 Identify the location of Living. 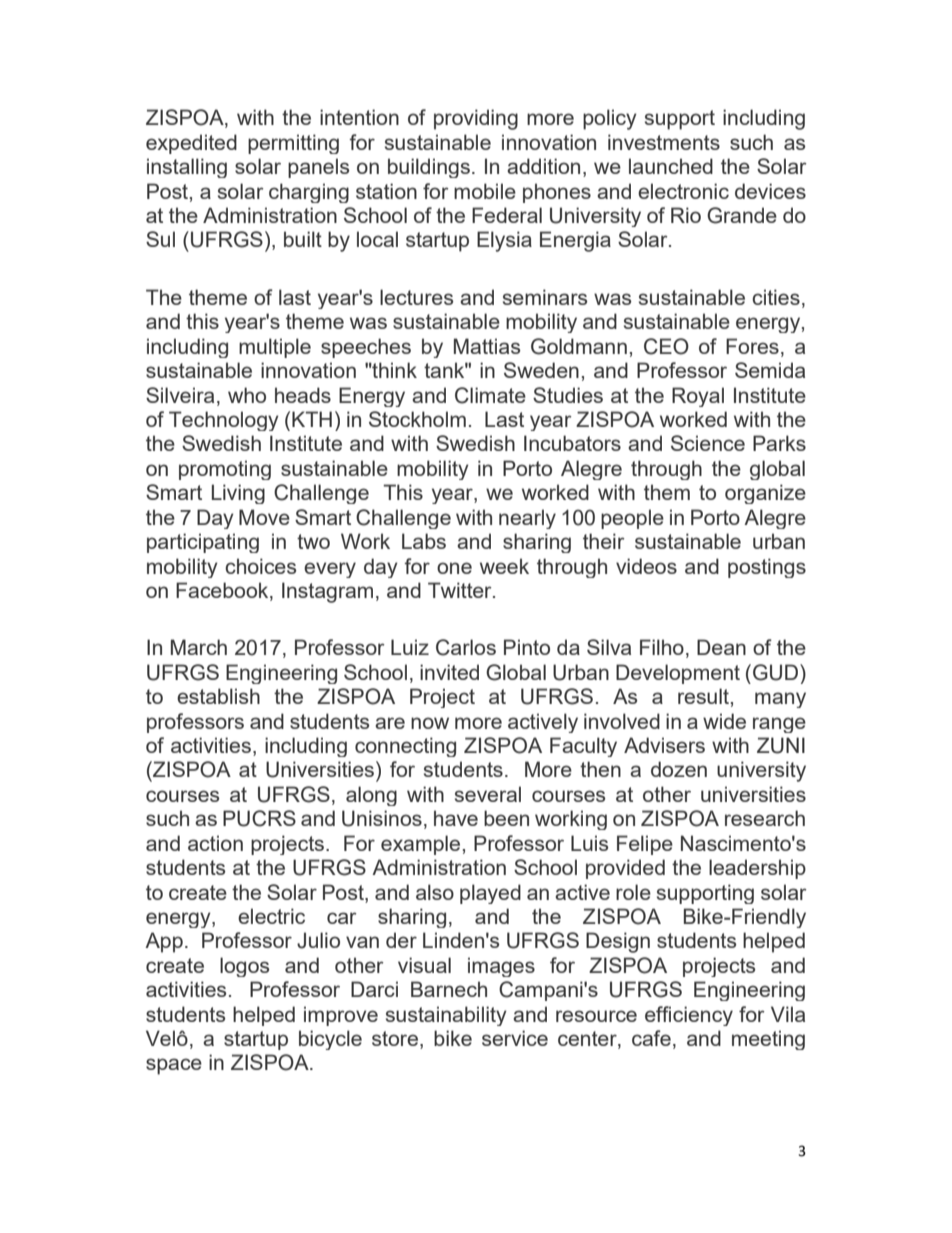
(238, 494).
